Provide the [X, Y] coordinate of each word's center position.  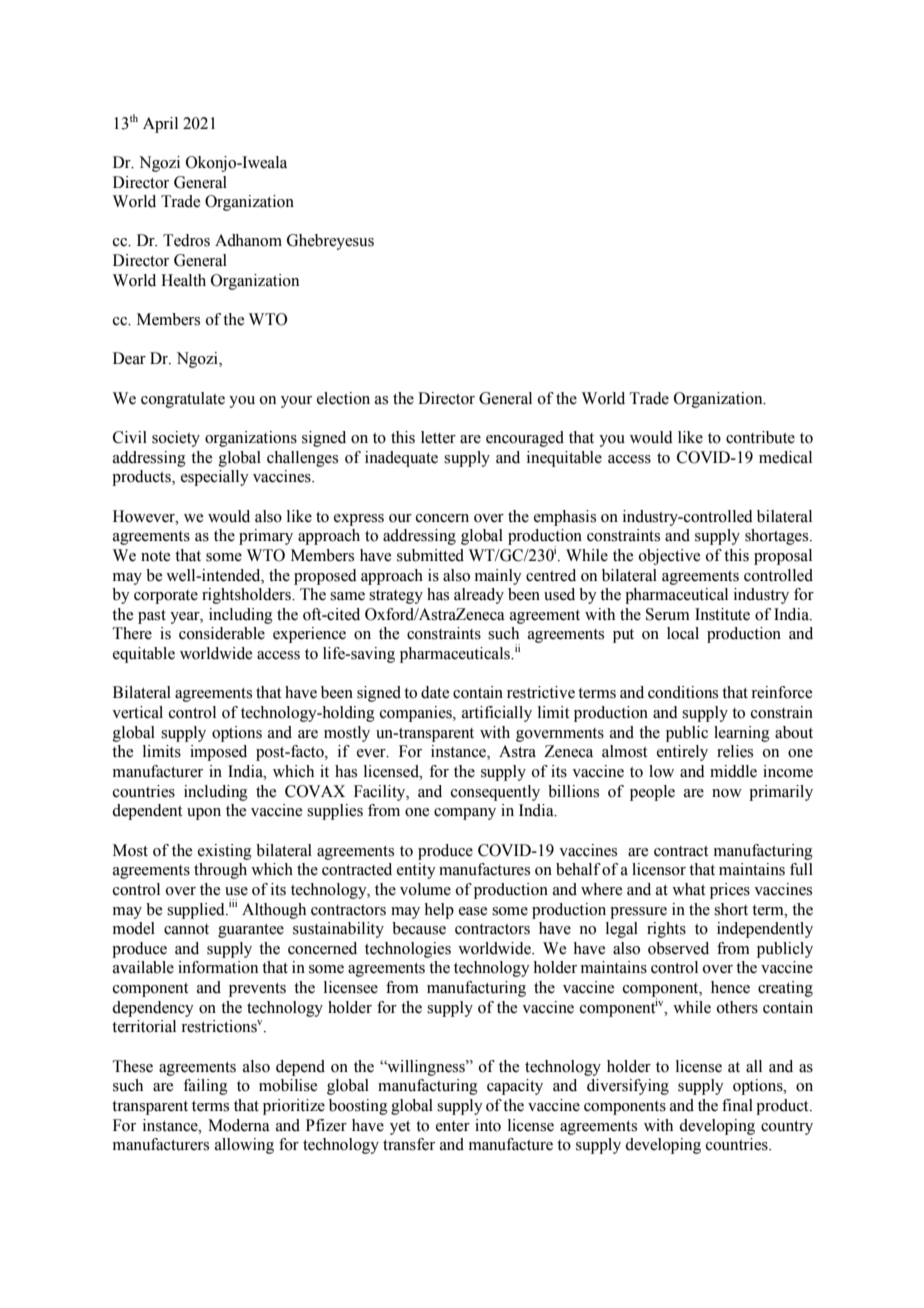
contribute [760, 437]
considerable [222, 633]
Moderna [239, 1125]
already [479, 596]
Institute [722, 614]
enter [453, 1126]
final [737, 1105]
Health [183, 280]
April [160, 125]
